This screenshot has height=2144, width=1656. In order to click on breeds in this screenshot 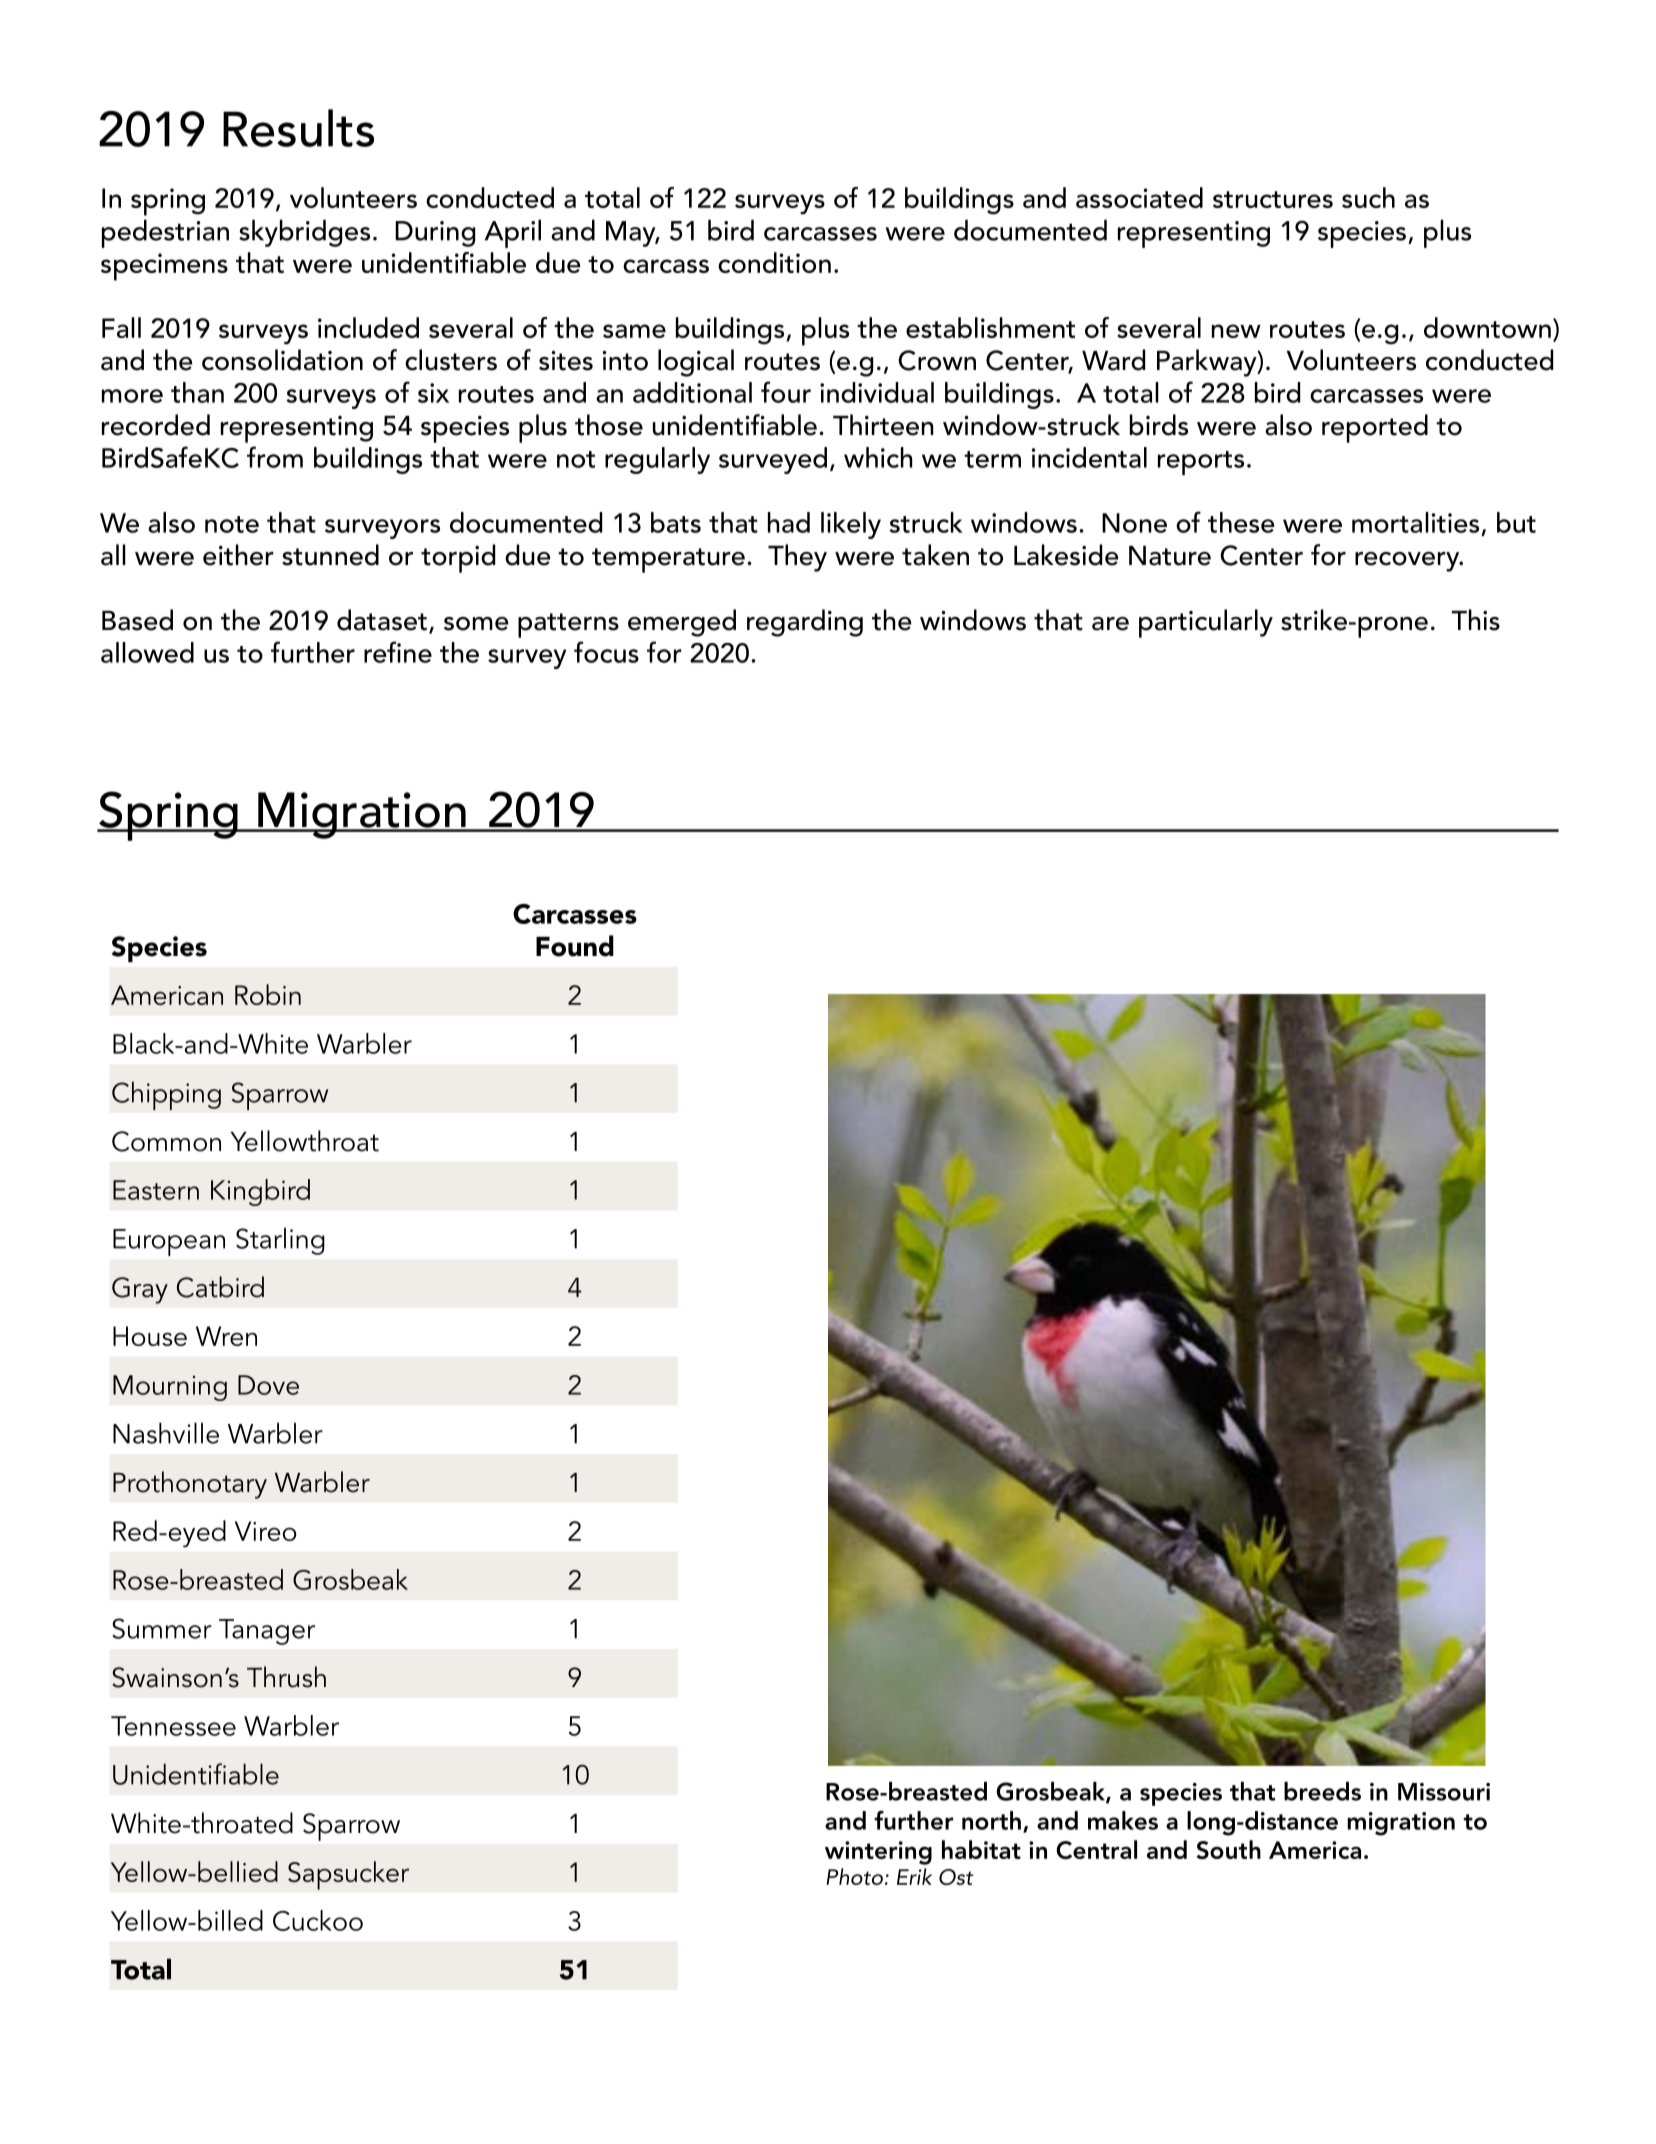, I will do `click(1322, 1791)`.
